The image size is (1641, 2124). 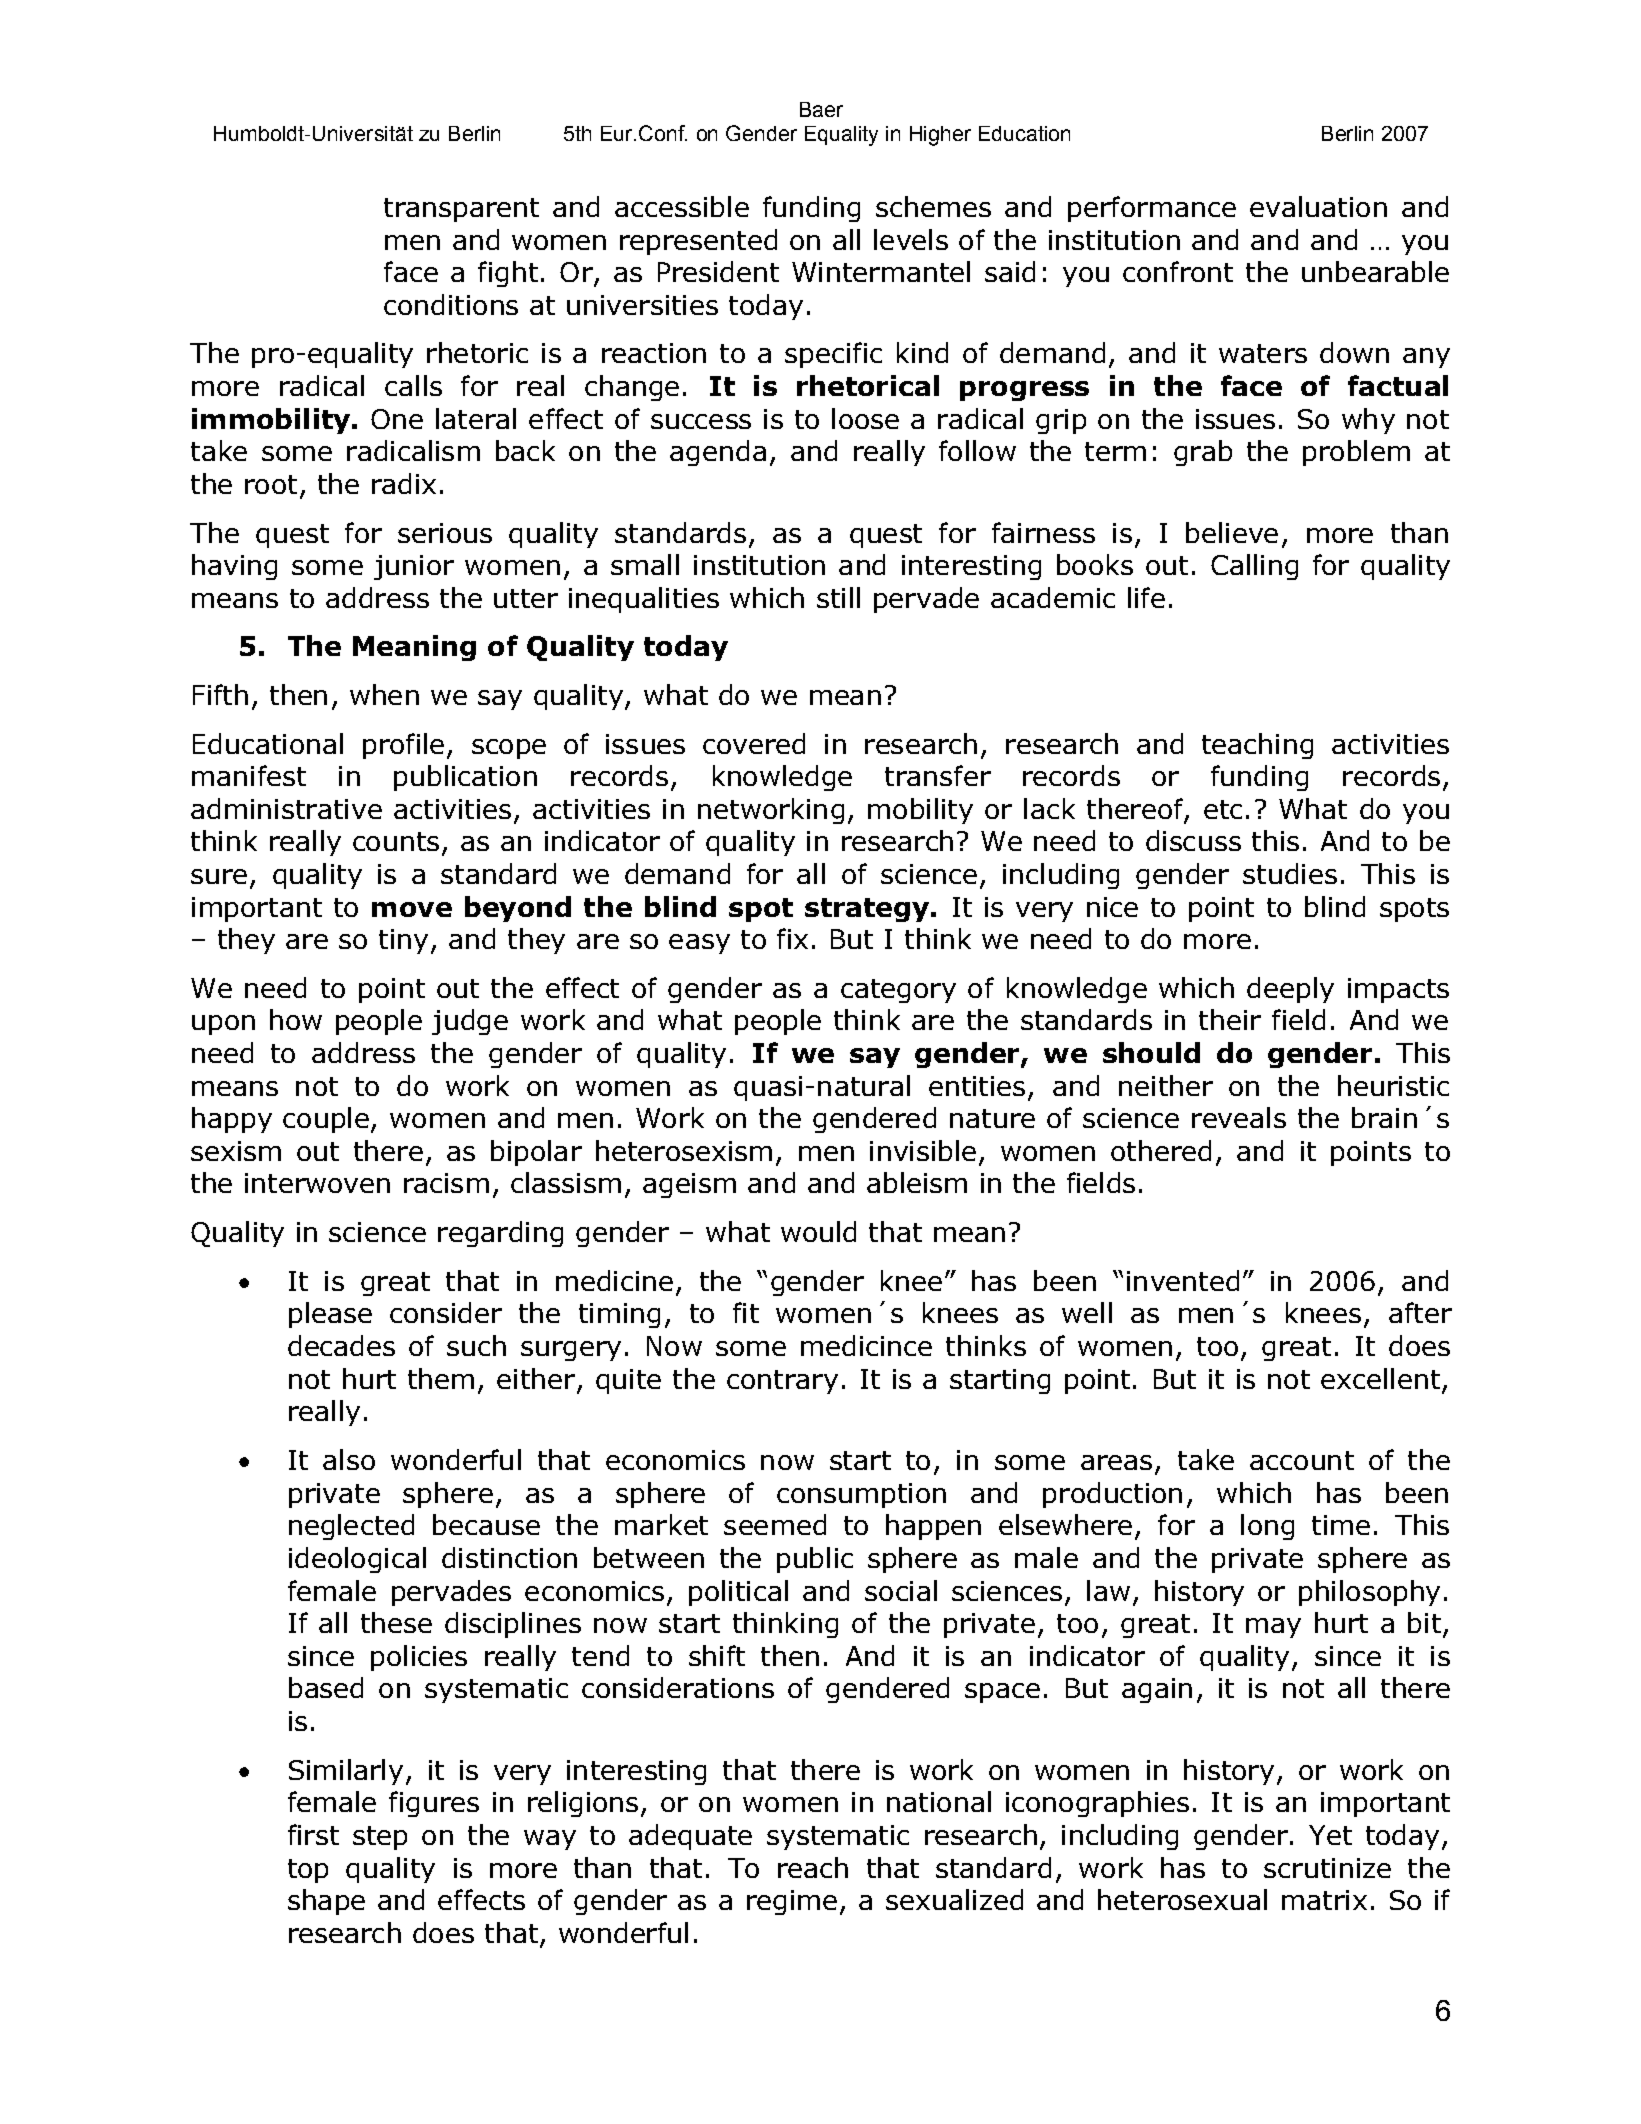 What do you see at coordinates (813, 1867) in the screenshot?
I see `reach` at bounding box center [813, 1867].
